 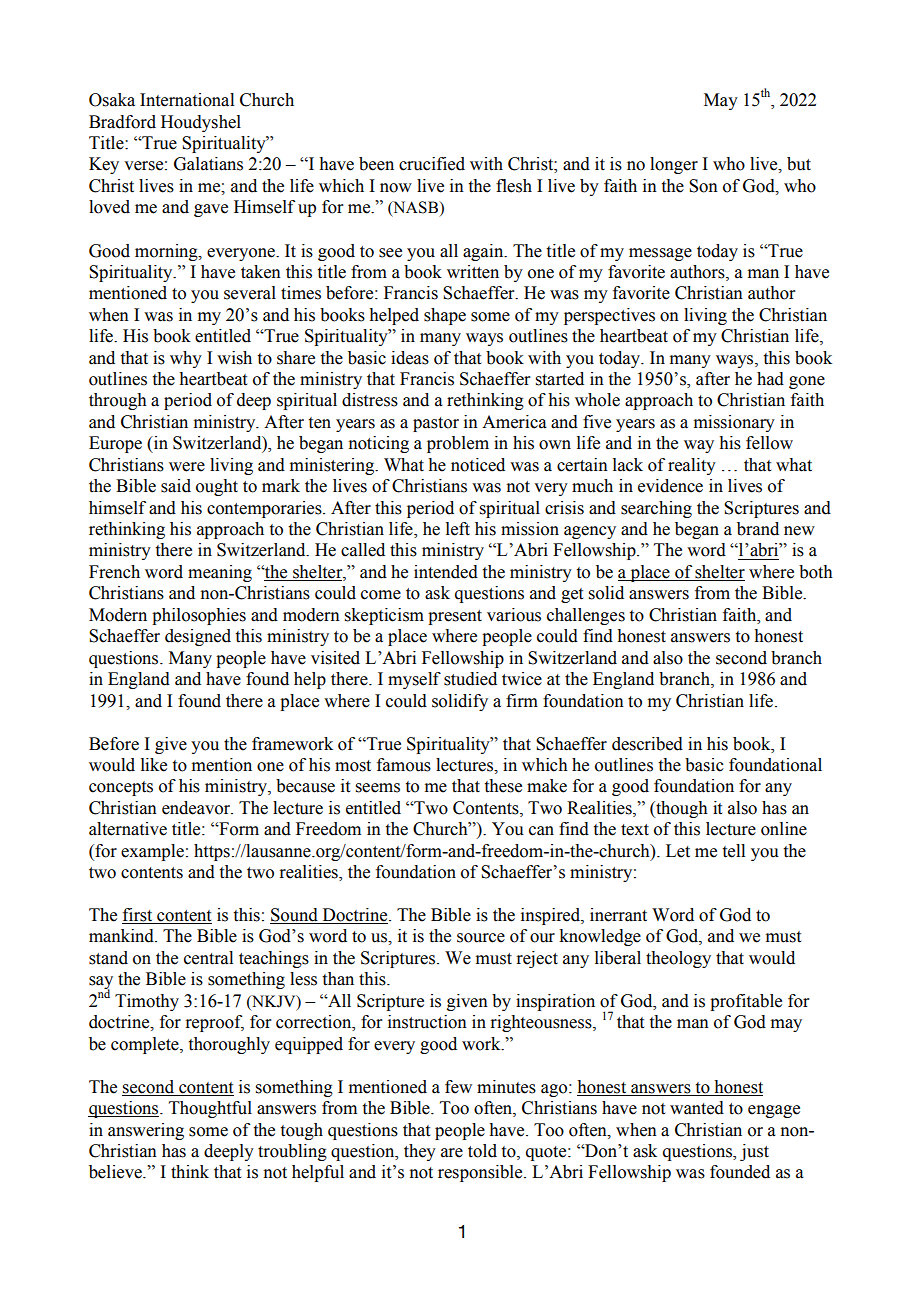 I want to click on told, so click(x=482, y=1151).
